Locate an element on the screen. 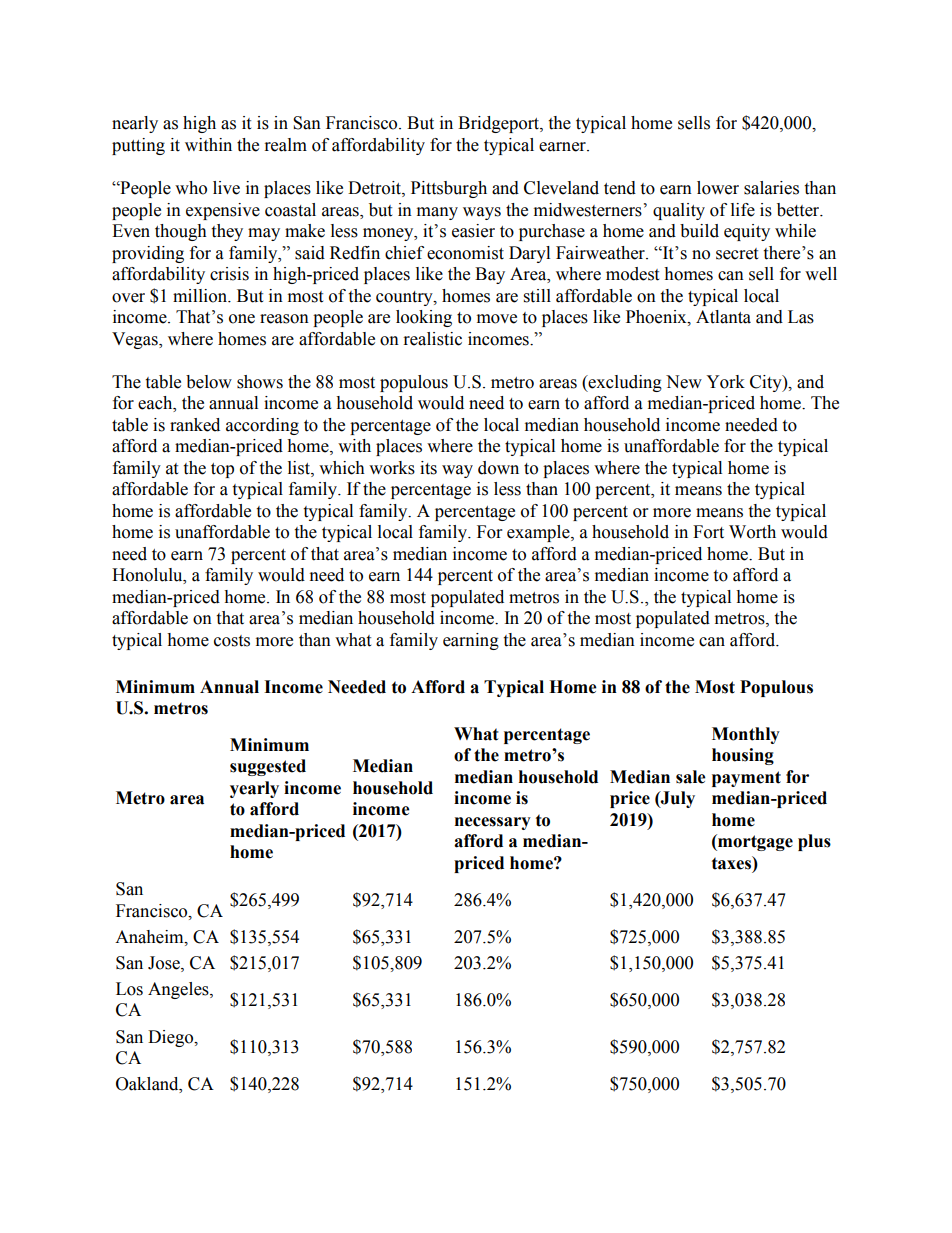  Angeles is located at coordinates (179, 990).
